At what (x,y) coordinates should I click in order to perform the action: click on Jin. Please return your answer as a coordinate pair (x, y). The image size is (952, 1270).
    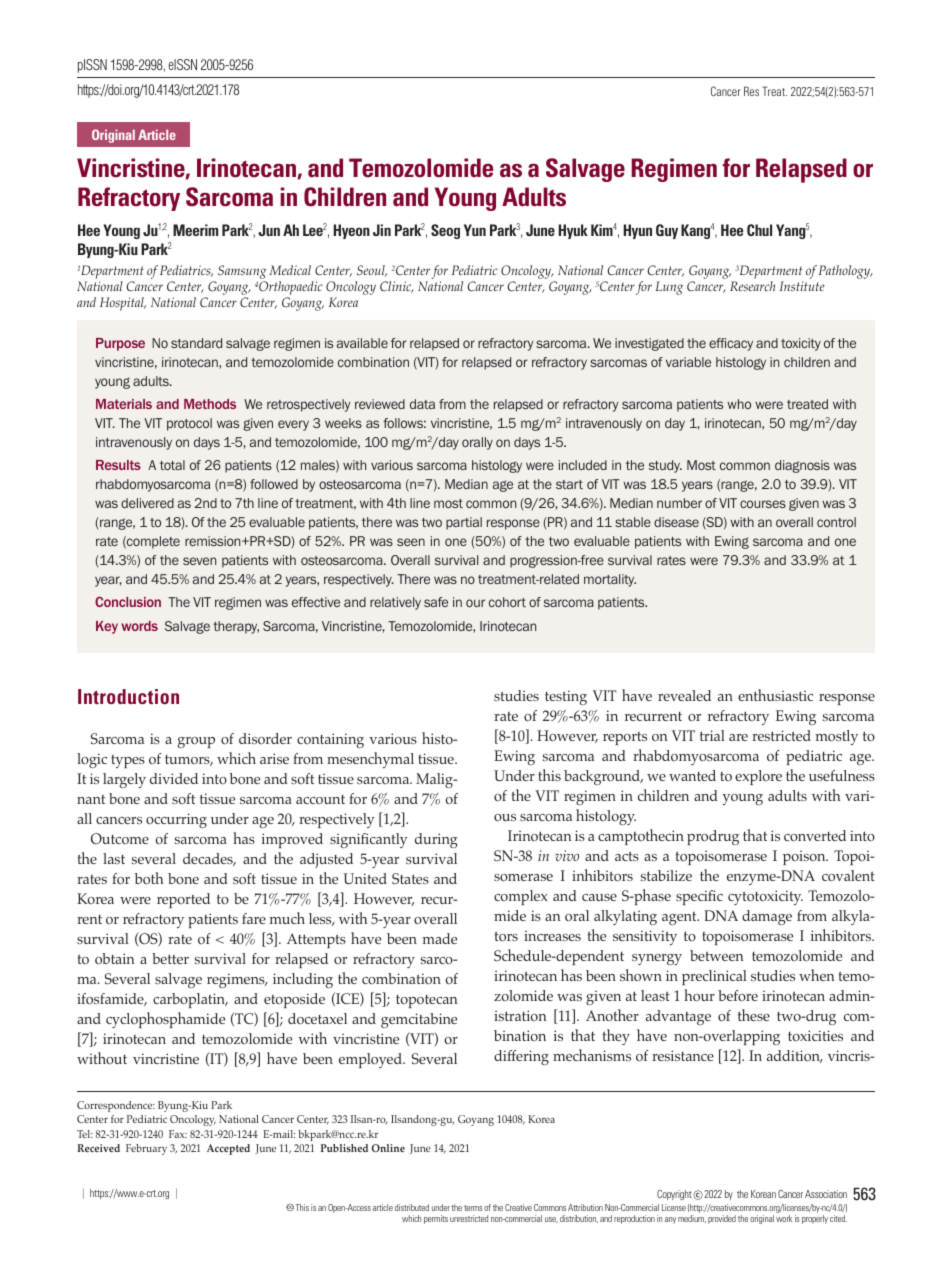
    Looking at the image, I should click on (382, 230).
